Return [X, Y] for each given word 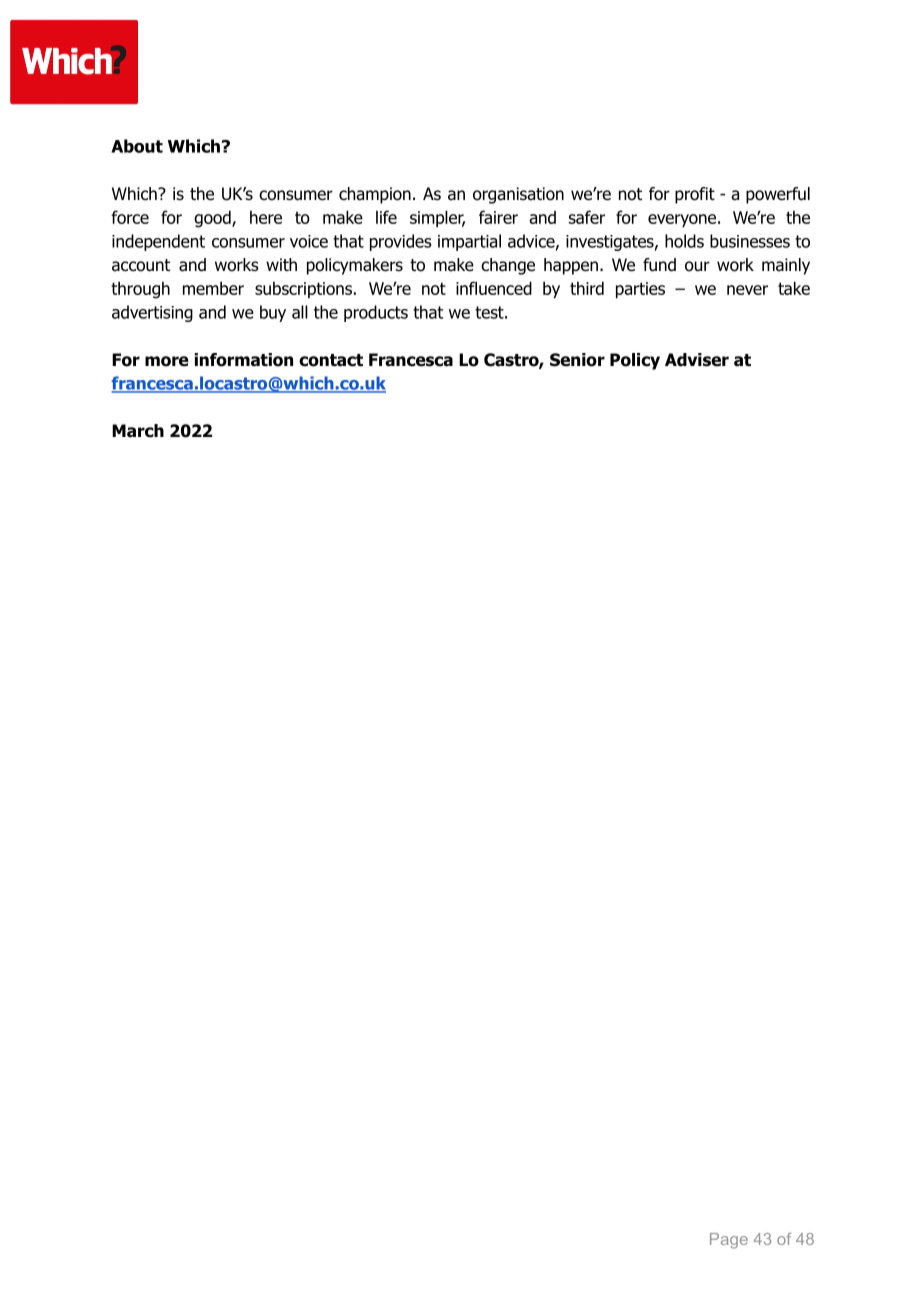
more [167, 361]
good [213, 219]
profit [695, 195]
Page [729, 1241]
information [243, 360]
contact [331, 360]
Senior [577, 360]
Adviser [697, 360]
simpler [437, 218]
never [747, 290]
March [138, 431]
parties [640, 290]
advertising [152, 313]
